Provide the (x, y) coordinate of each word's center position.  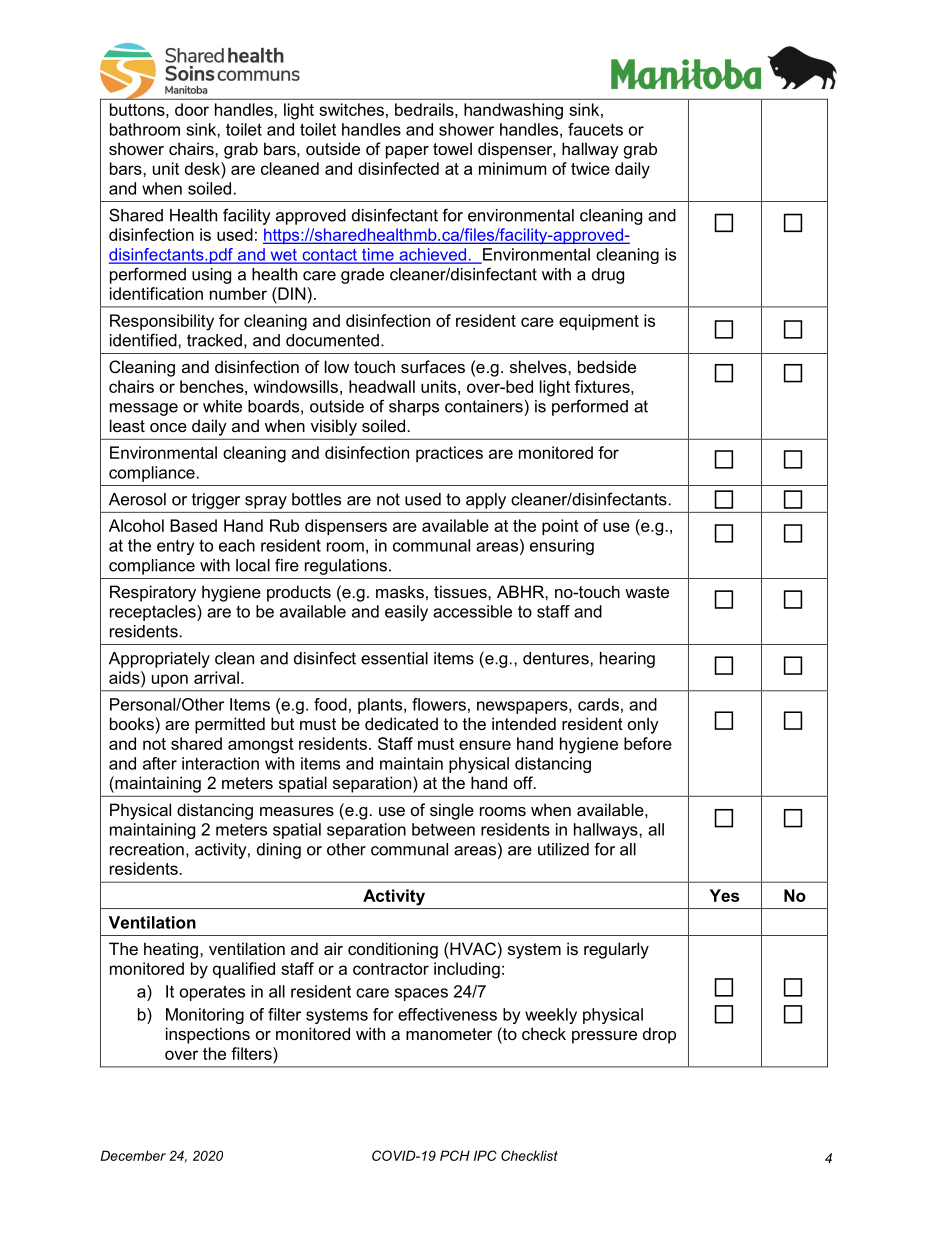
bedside (607, 366)
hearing (627, 660)
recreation (147, 849)
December (133, 1155)
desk (203, 168)
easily (406, 613)
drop (659, 1035)
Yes (724, 895)
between (443, 829)
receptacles (154, 613)
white (222, 406)
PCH (455, 1155)
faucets (595, 129)
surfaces (433, 366)
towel (452, 148)
